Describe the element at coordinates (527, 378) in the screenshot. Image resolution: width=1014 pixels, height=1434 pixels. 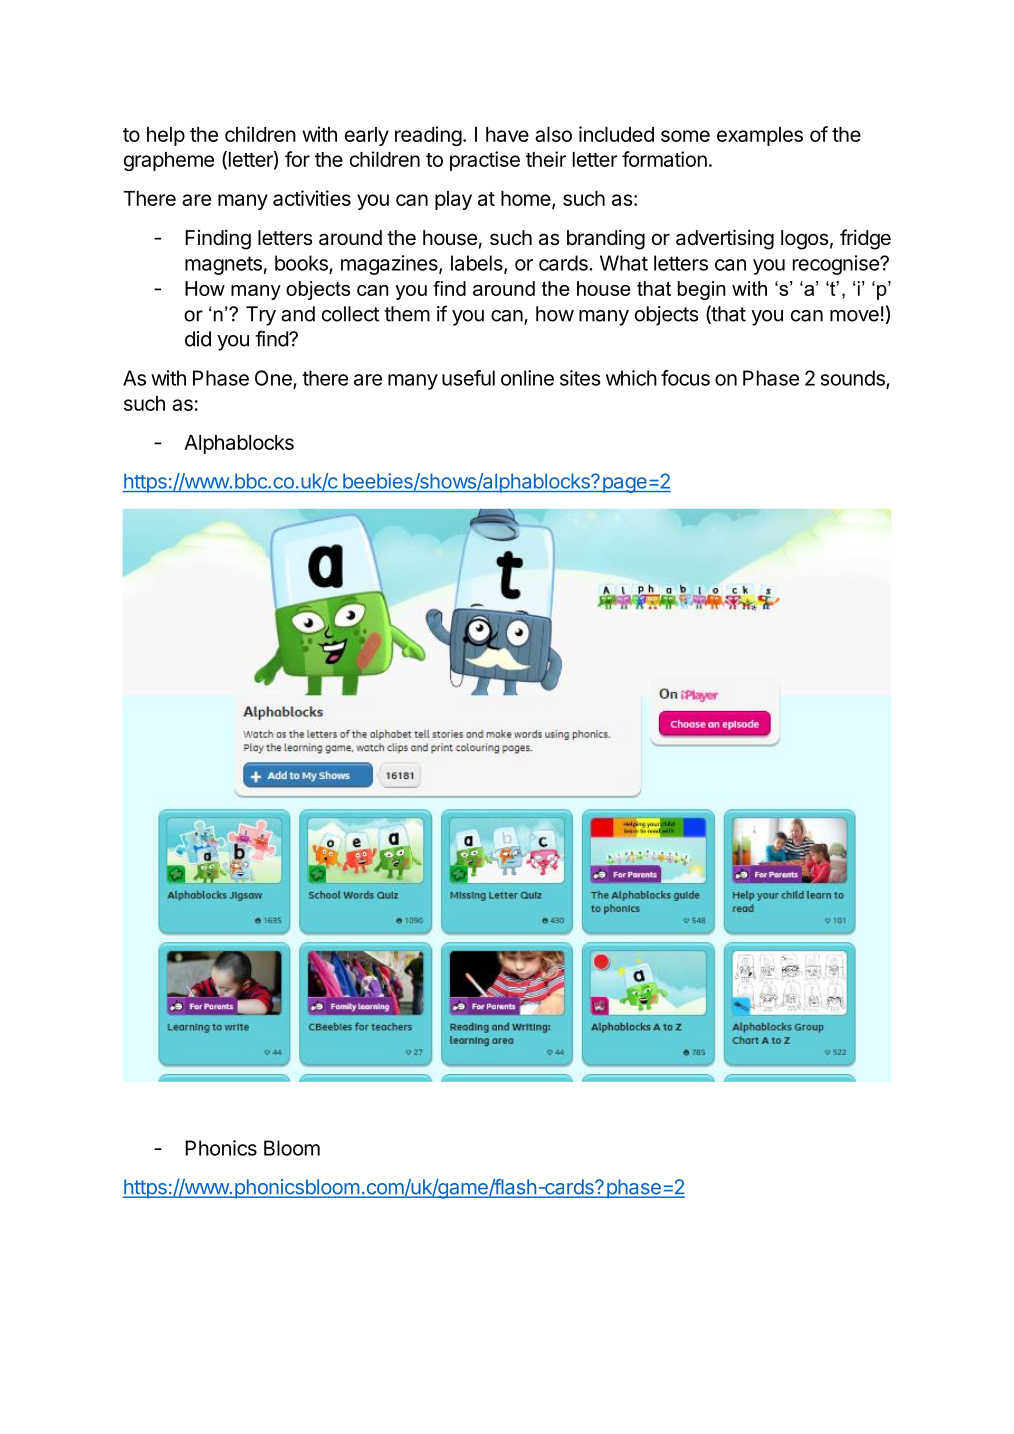
I see `online` at that location.
